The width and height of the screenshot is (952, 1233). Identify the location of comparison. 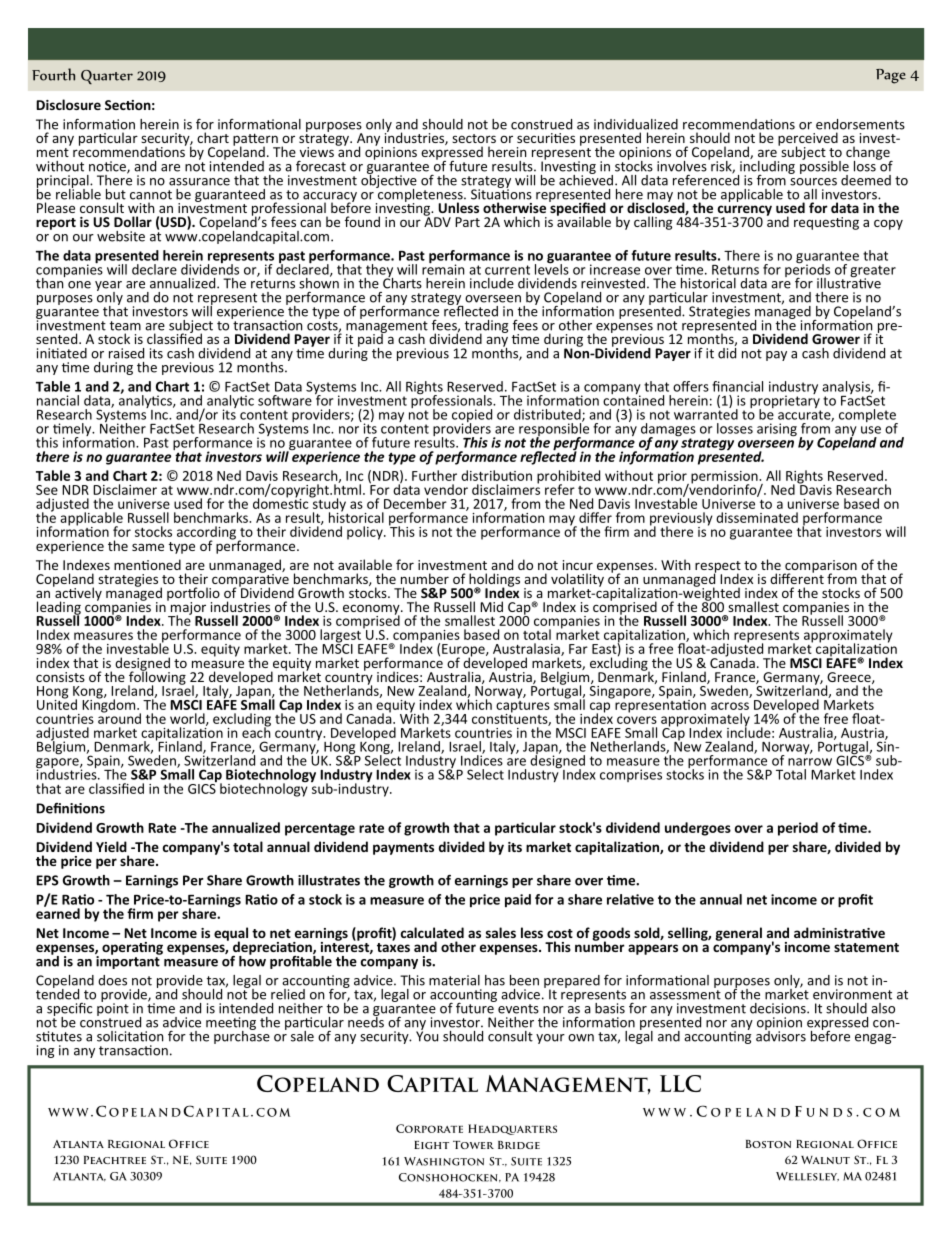
(820, 567).
